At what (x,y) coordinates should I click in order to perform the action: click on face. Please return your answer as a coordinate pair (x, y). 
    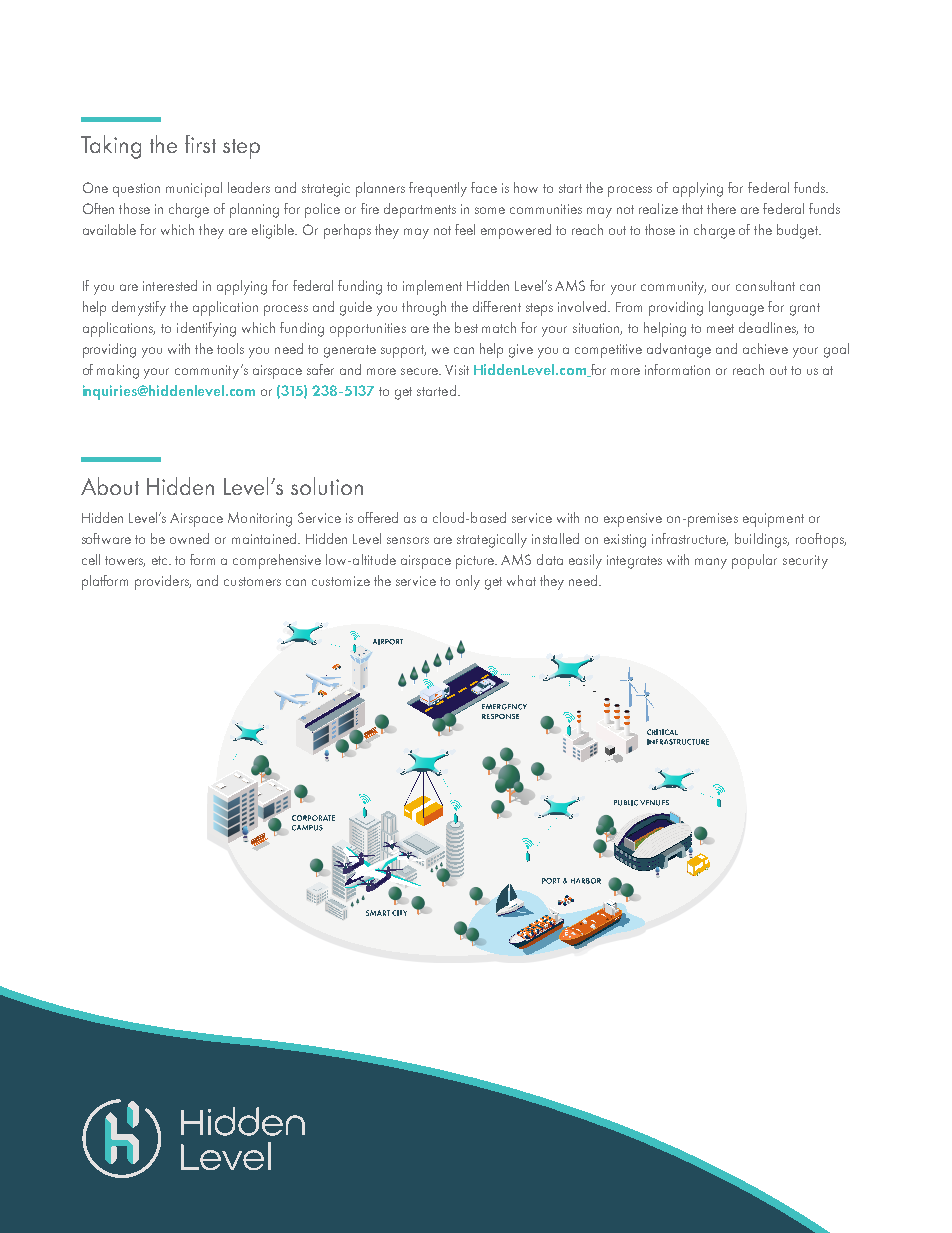
    Looking at the image, I should click on (484, 187).
